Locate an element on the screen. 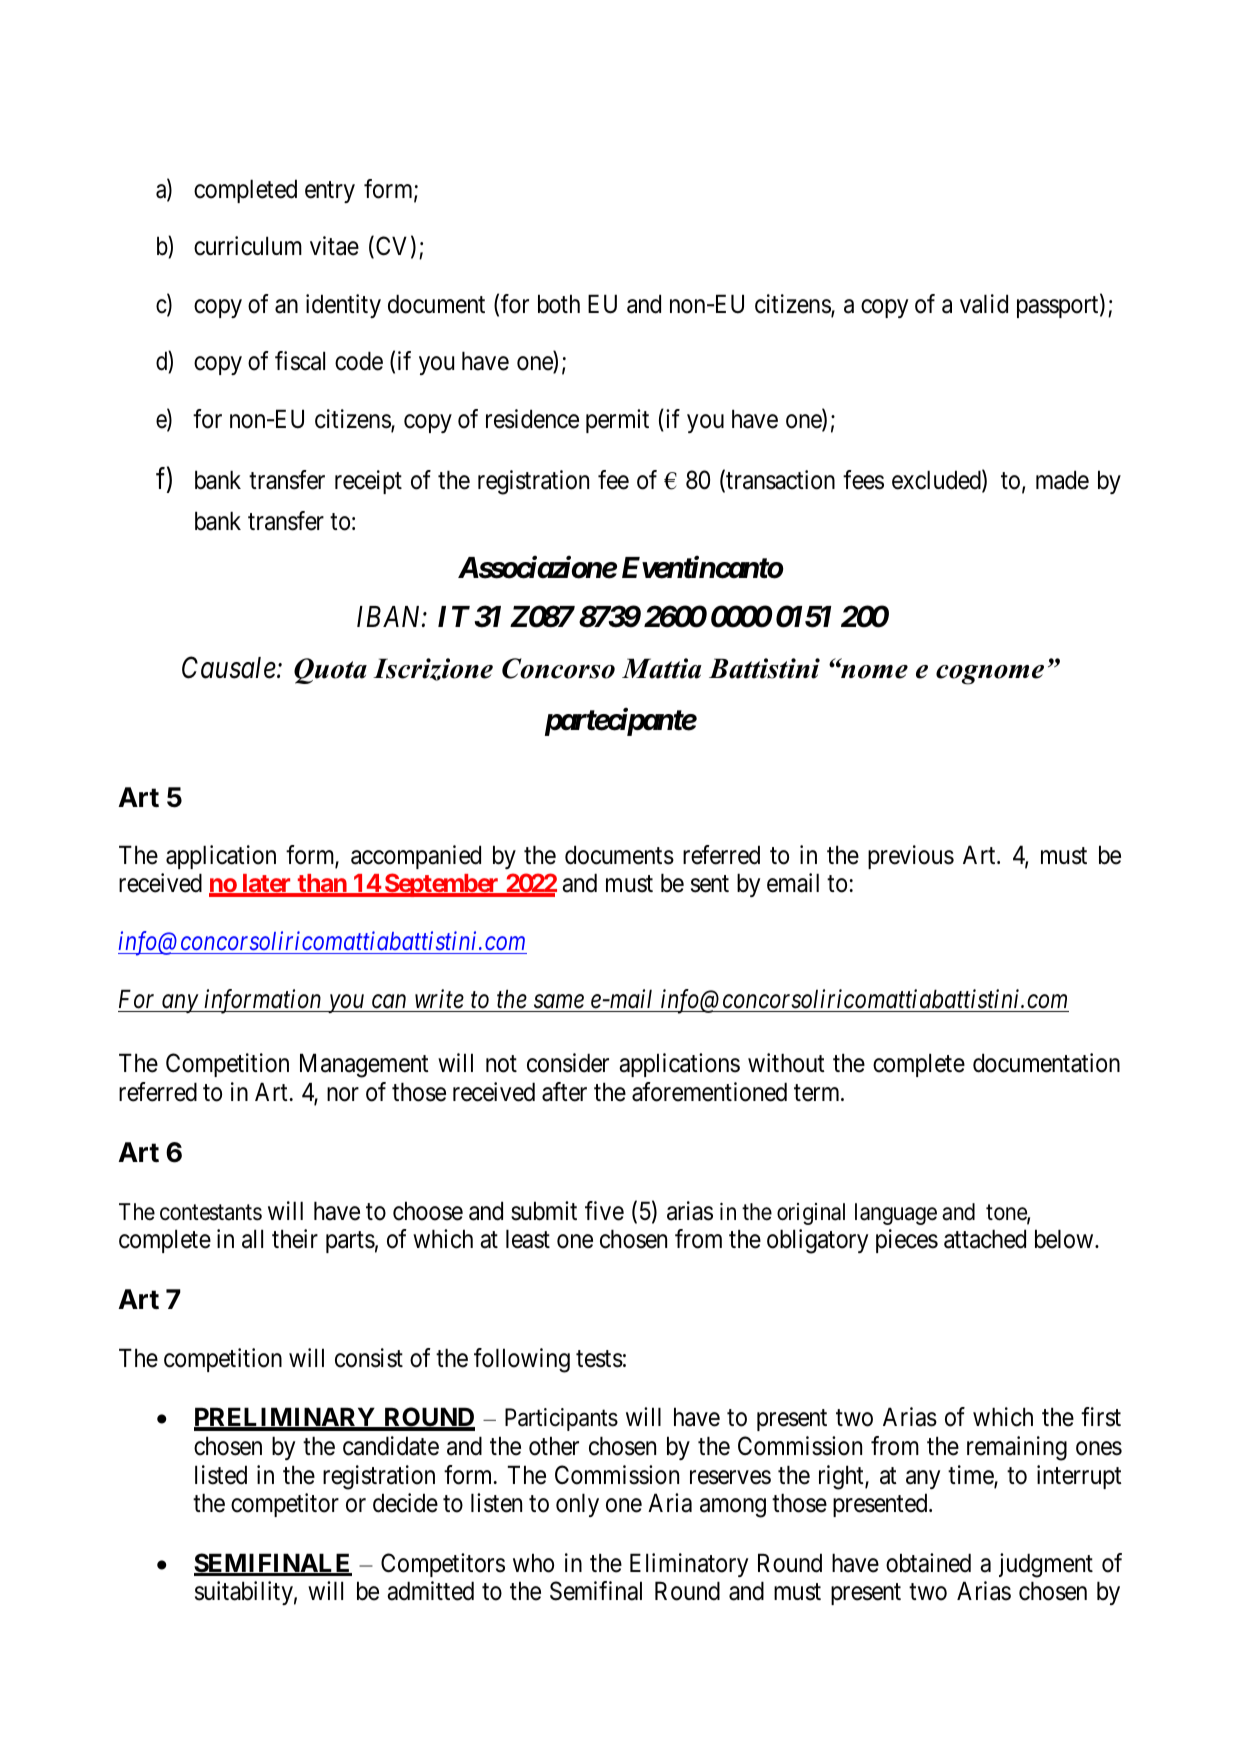  than is located at coordinates (322, 885).
